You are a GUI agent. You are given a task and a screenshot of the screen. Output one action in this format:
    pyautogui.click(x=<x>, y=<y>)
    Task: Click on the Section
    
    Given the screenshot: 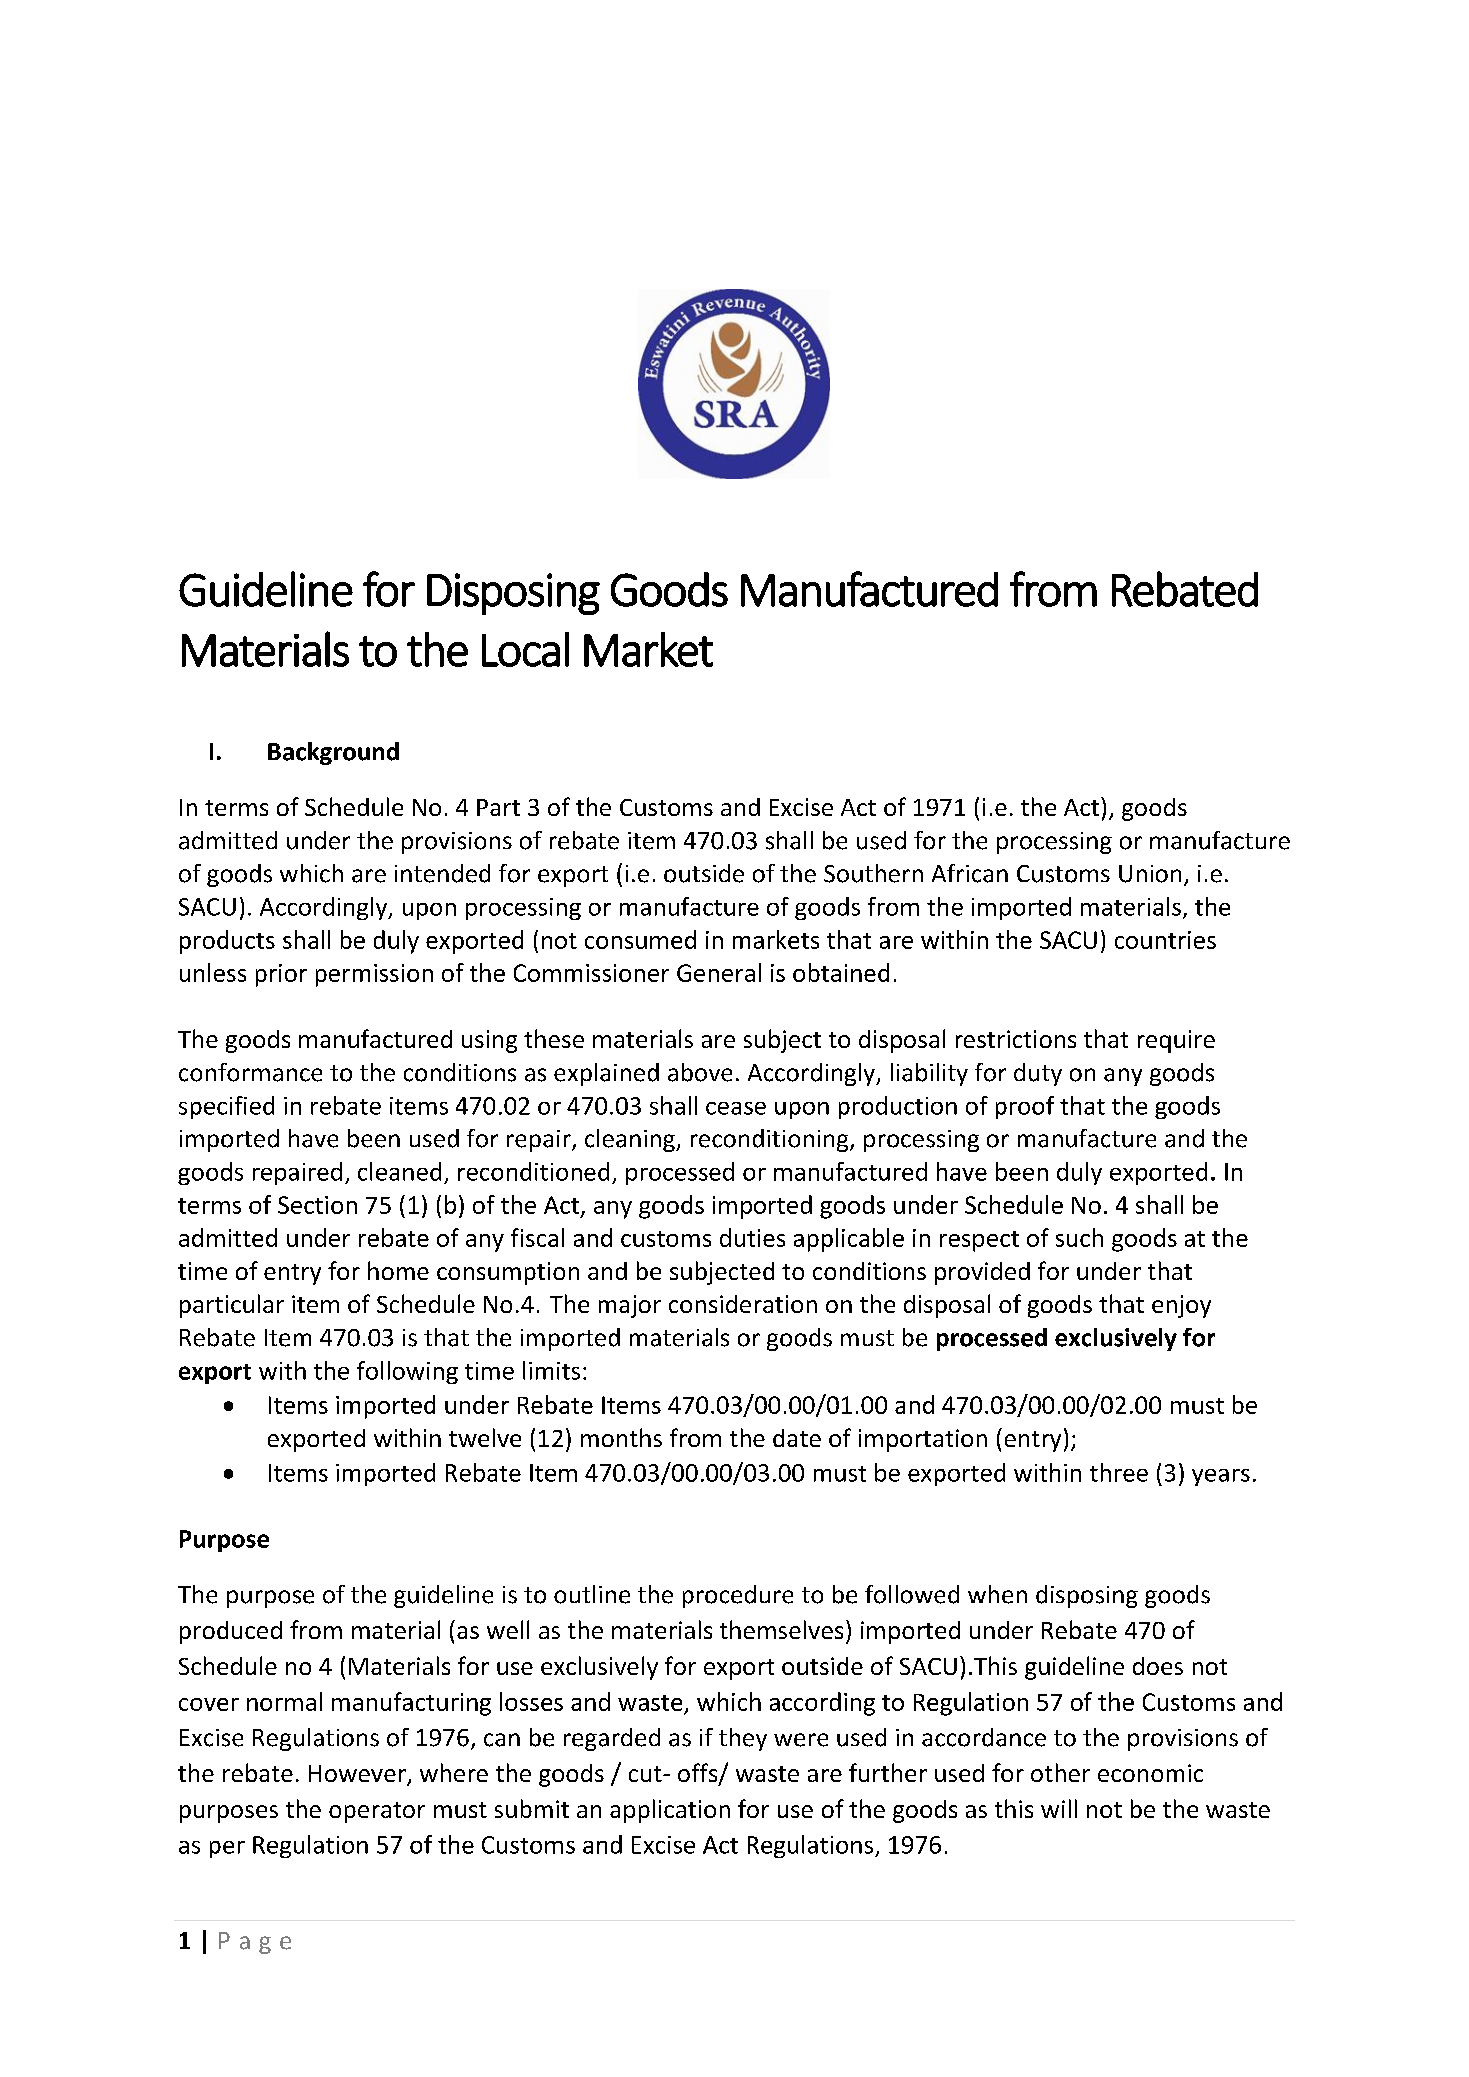 What is the action you would take?
    pyautogui.click(x=317, y=1205)
